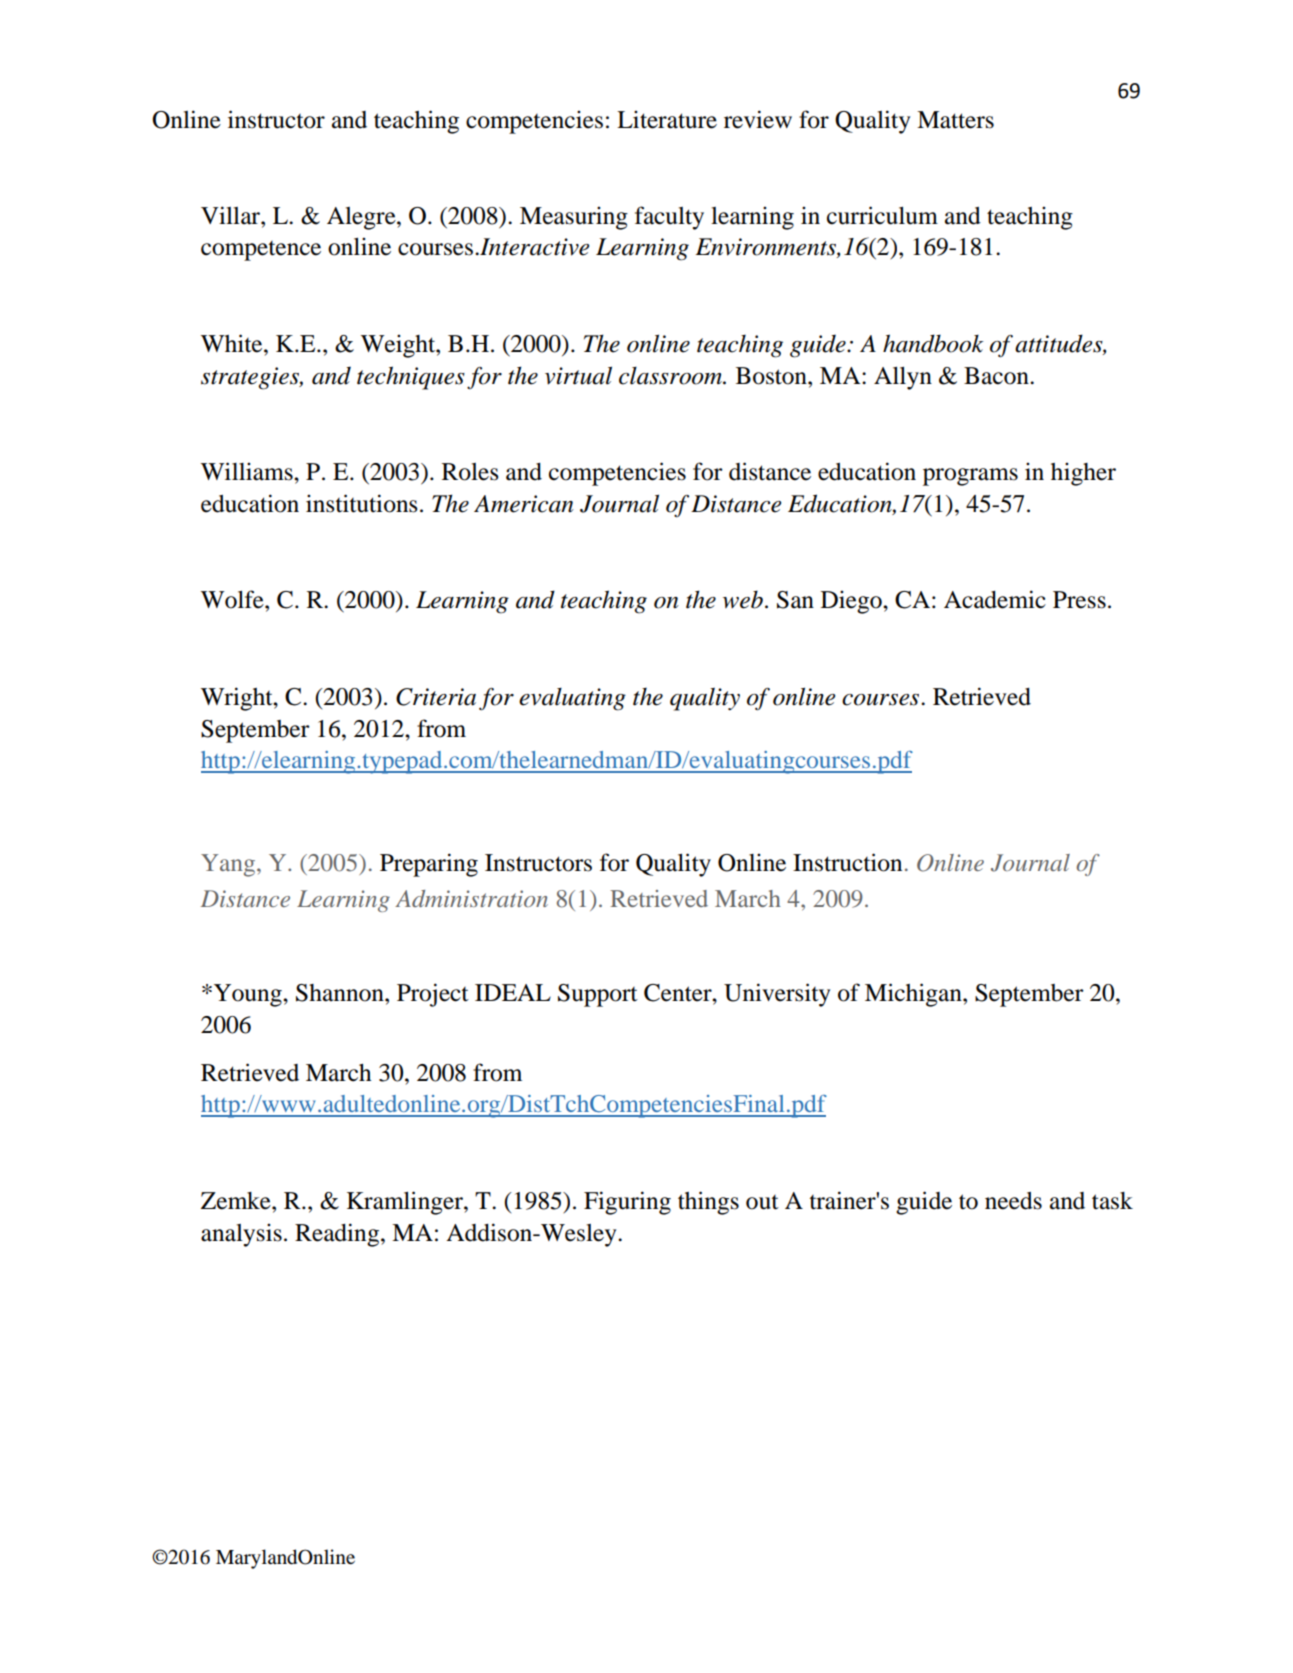 The width and height of the screenshot is (1293, 1673). Describe the element at coordinates (429, 865) in the screenshot. I see `Preparing` at that location.
